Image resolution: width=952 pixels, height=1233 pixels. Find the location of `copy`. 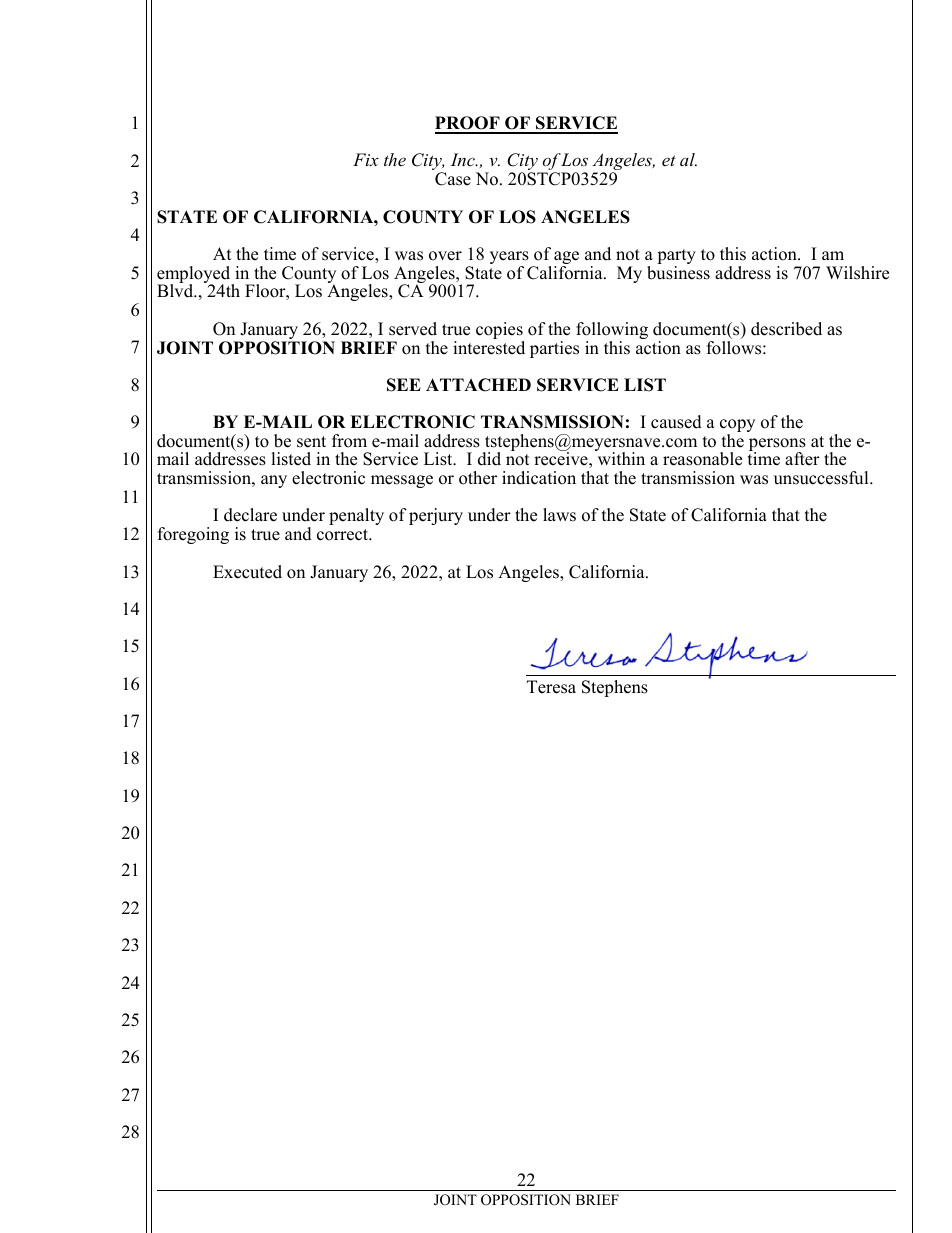

copy is located at coordinates (737, 427).
